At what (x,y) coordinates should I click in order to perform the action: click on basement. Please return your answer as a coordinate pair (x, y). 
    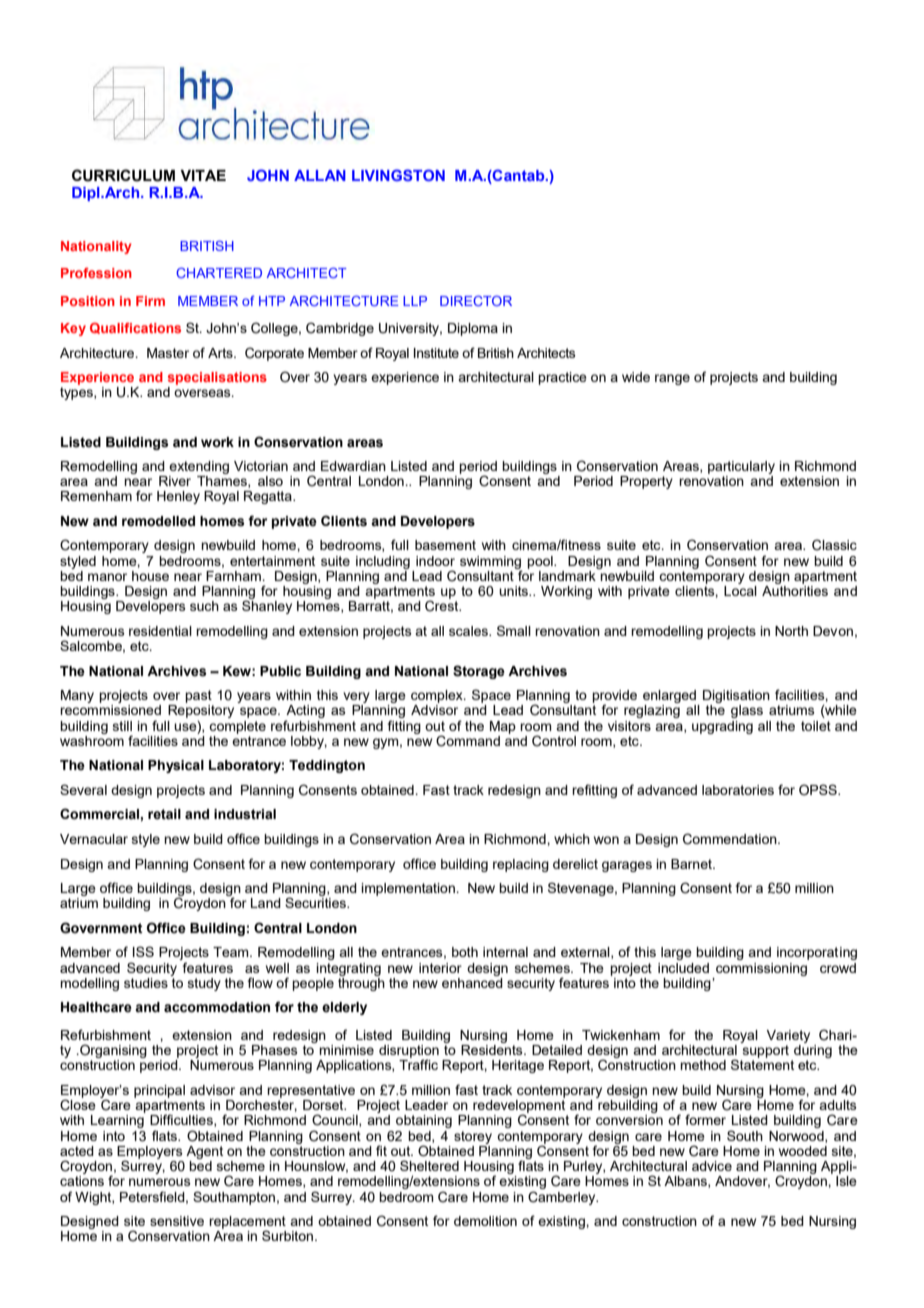
    Looking at the image, I should click on (445, 545).
